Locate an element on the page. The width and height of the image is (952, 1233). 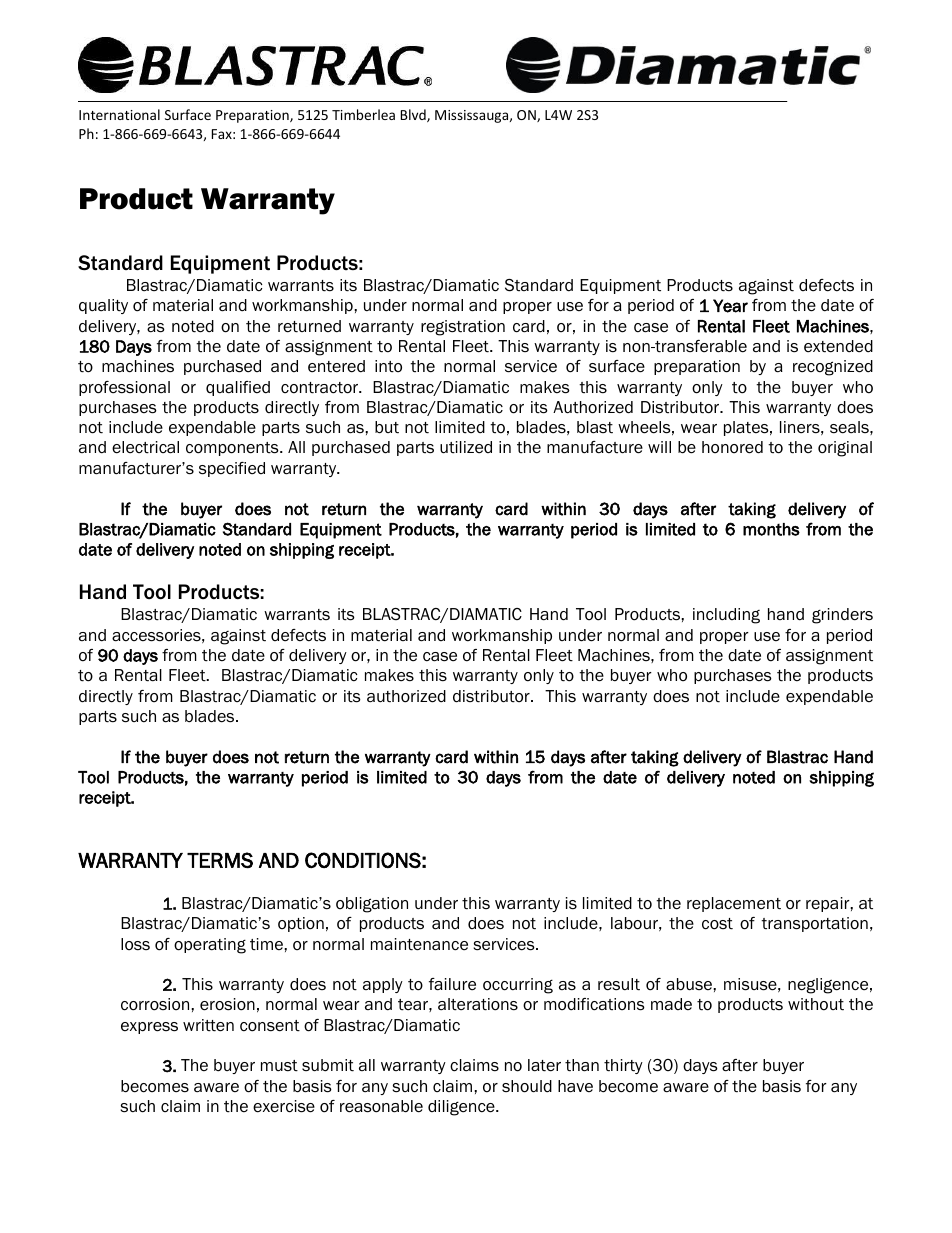
replacement is located at coordinates (734, 904).
